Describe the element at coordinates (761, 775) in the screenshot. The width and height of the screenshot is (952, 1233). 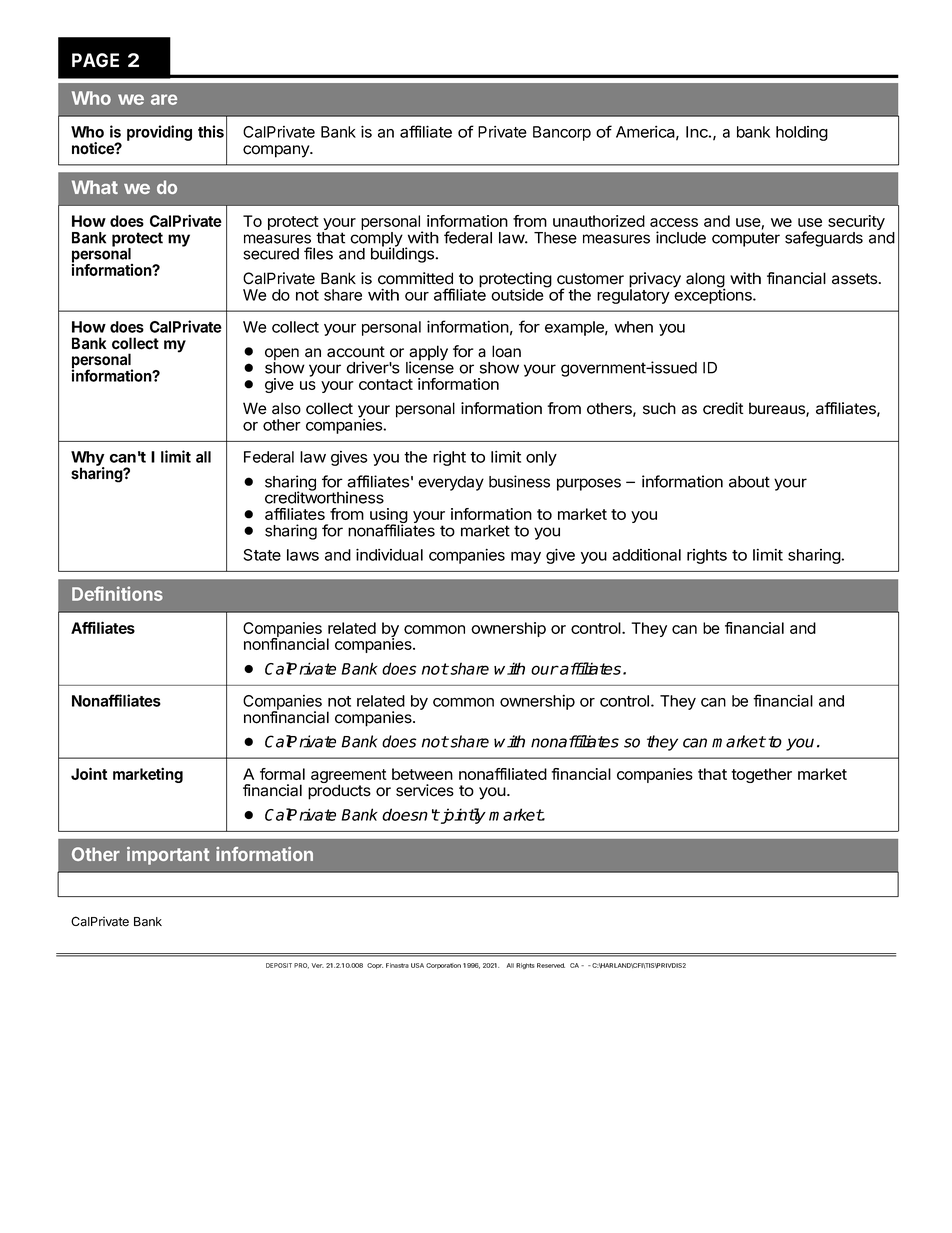
I see `together` at that location.
